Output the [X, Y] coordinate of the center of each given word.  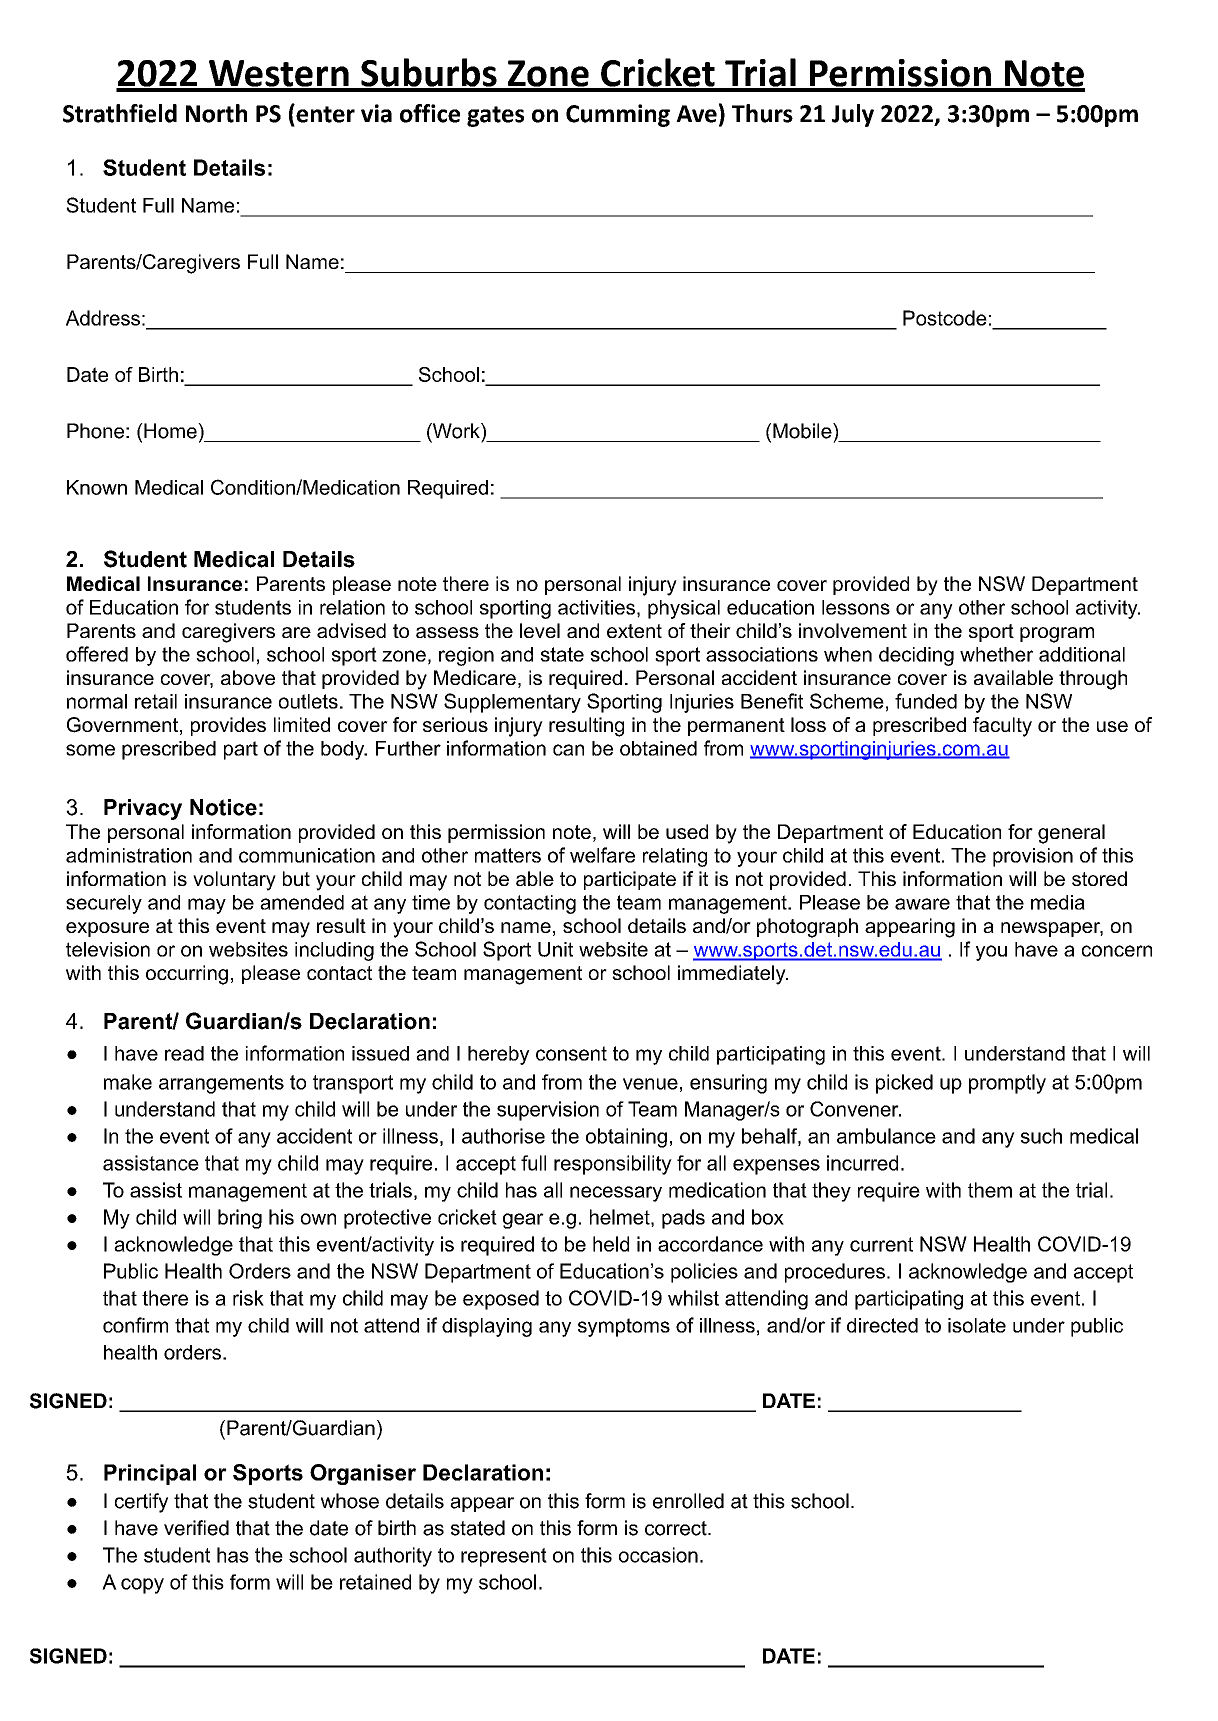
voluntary [234, 881]
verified [196, 1528]
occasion [658, 1555]
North [216, 113]
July [853, 115]
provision [1033, 857]
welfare [602, 855]
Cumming [618, 115]
